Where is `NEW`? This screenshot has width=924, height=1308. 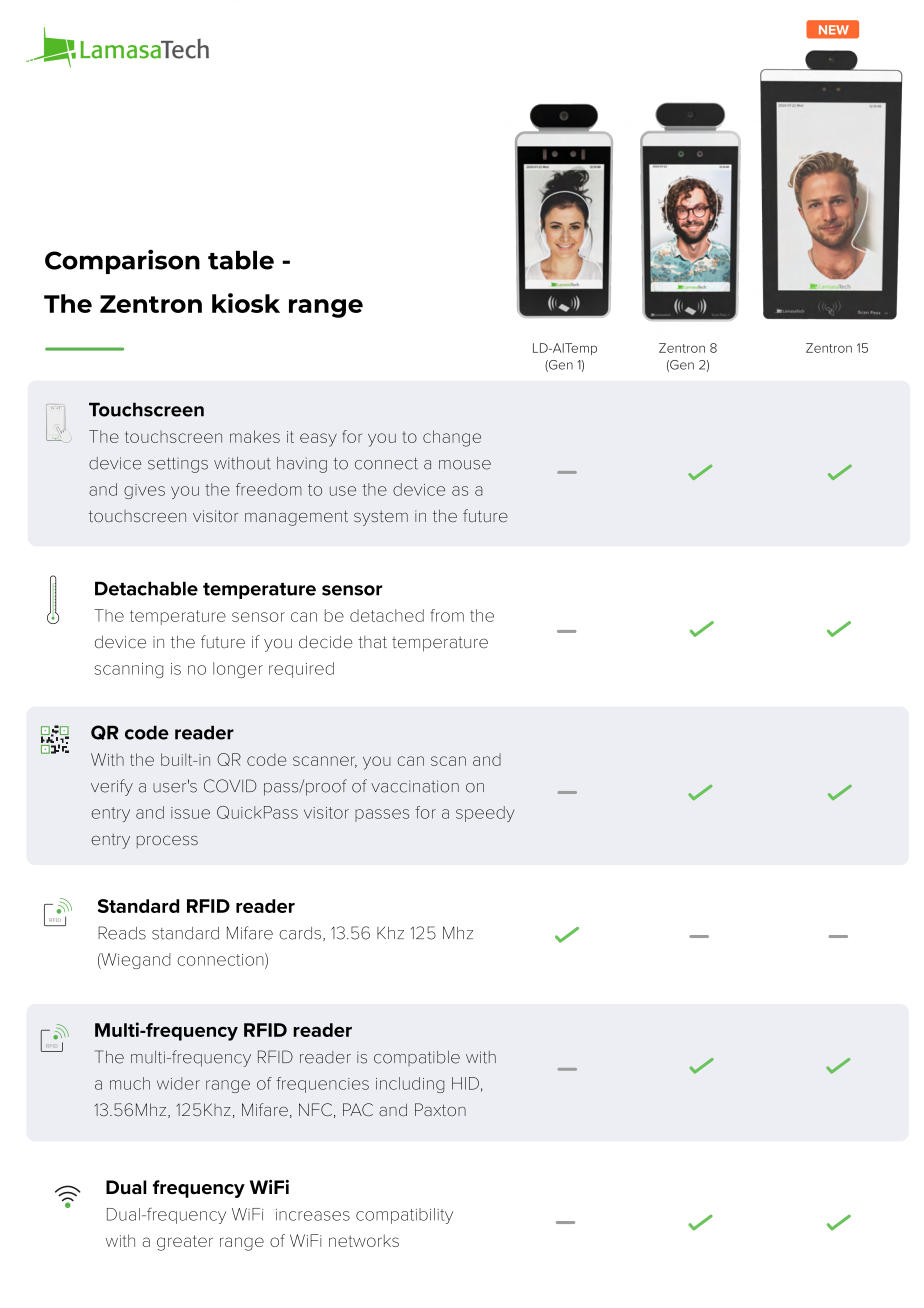
NEW is located at coordinates (834, 30).
